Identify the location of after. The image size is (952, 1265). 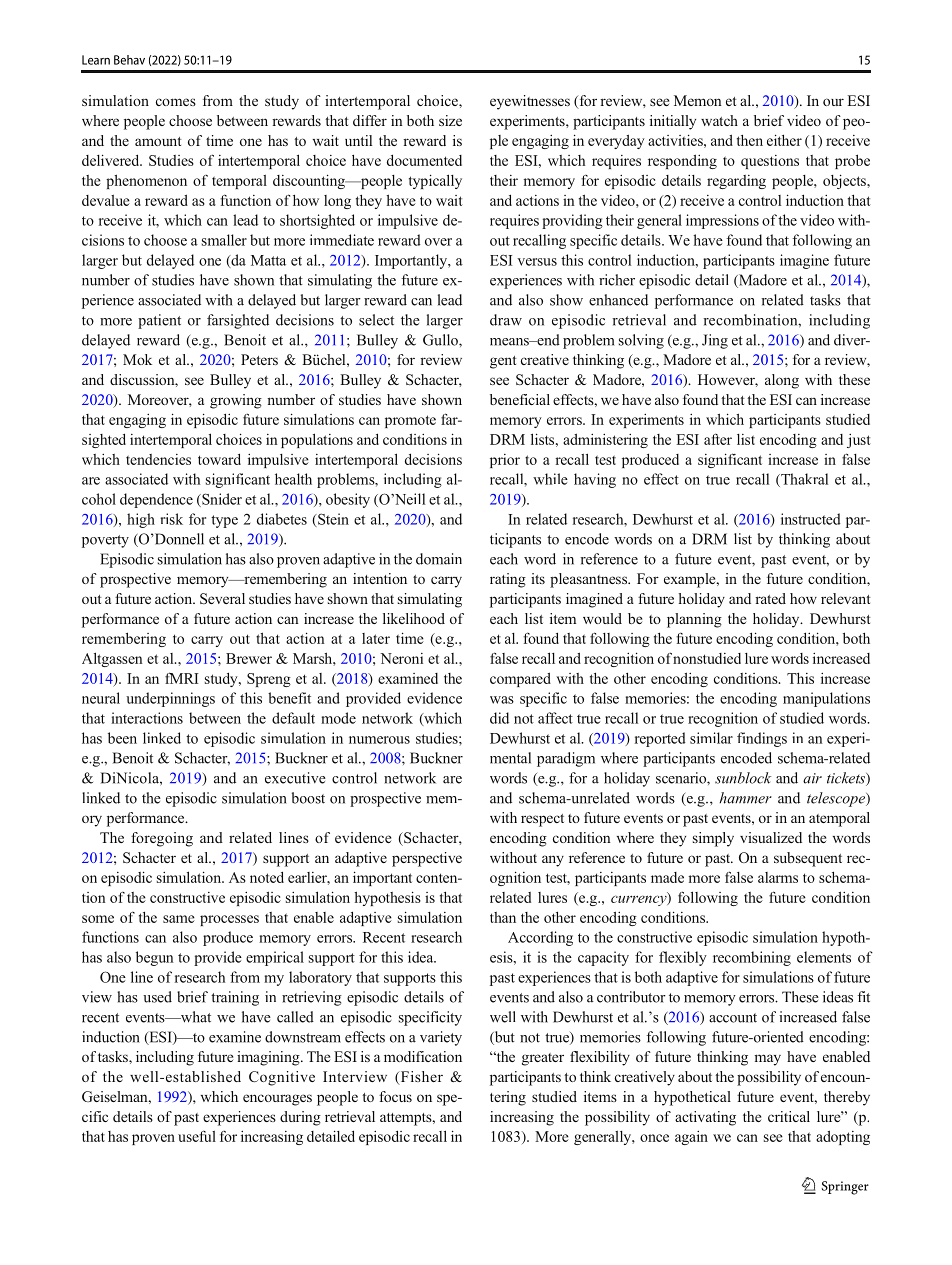
(718, 439).
